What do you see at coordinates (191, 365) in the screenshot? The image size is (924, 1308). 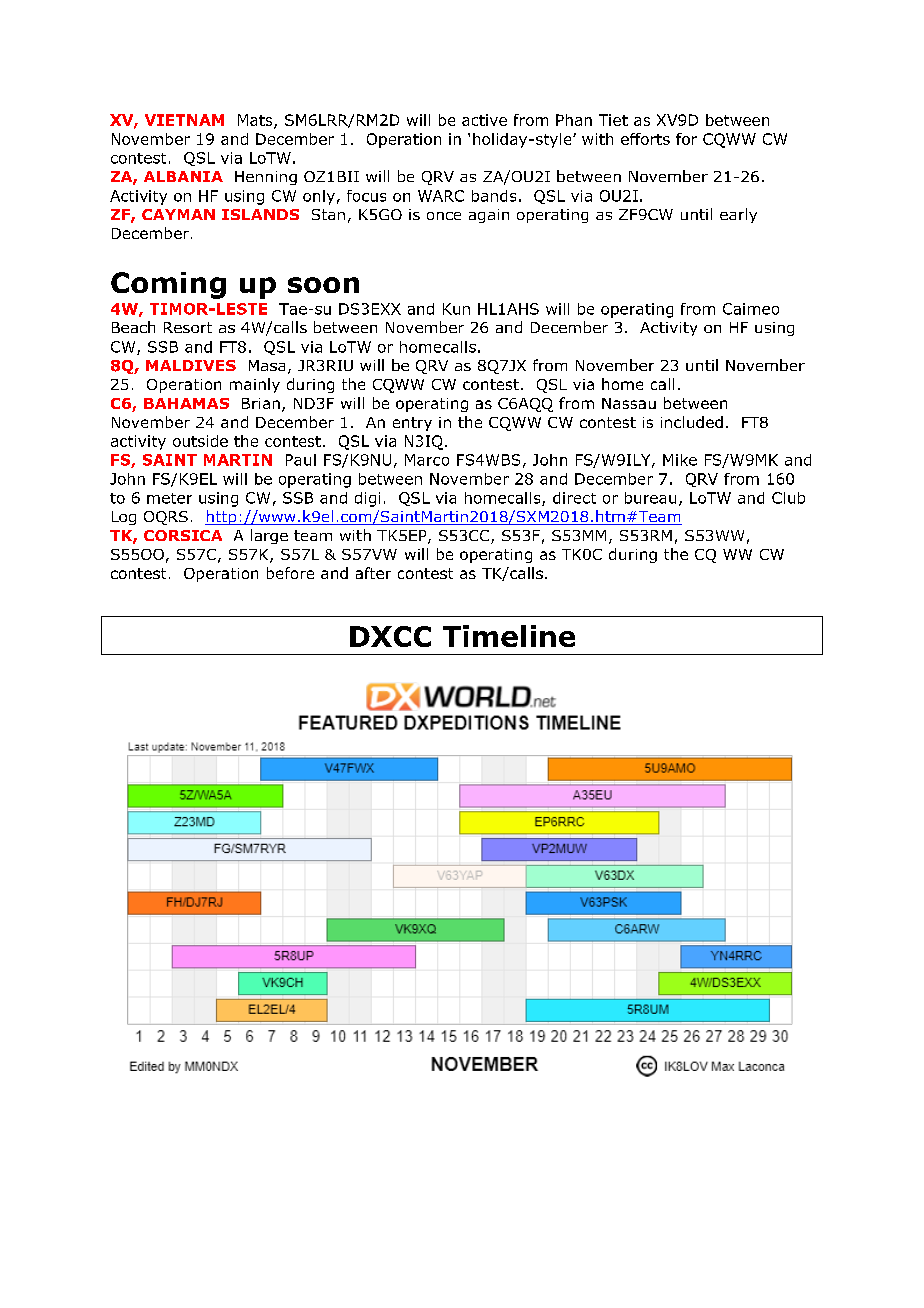 I see `MALDIVES` at bounding box center [191, 365].
